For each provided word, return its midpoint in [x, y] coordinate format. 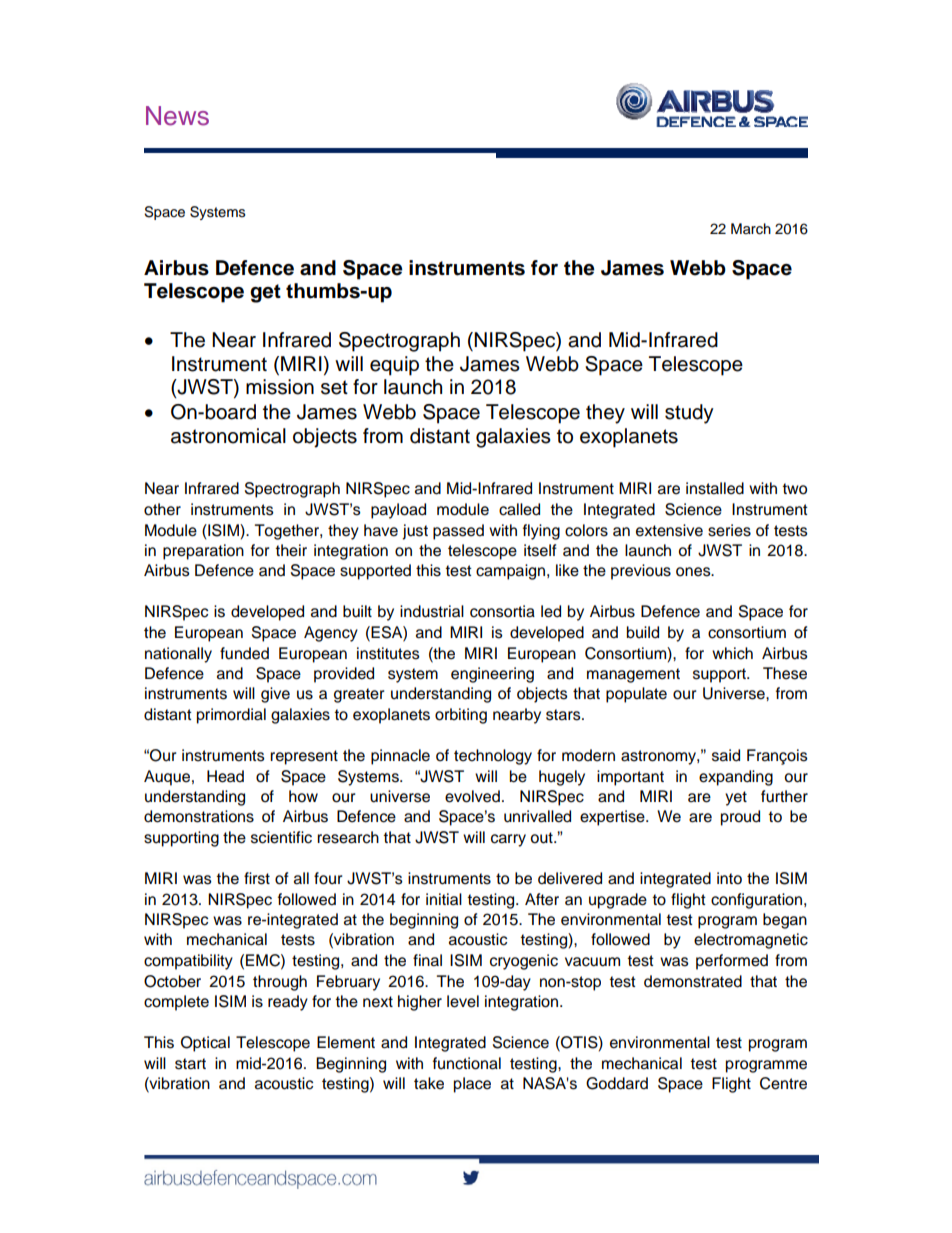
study [689, 414]
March [751, 229]
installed [715, 488]
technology [493, 757]
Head [225, 776]
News [177, 116]
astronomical [228, 436]
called [519, 509]
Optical [205, 1044]
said [726, 755]
